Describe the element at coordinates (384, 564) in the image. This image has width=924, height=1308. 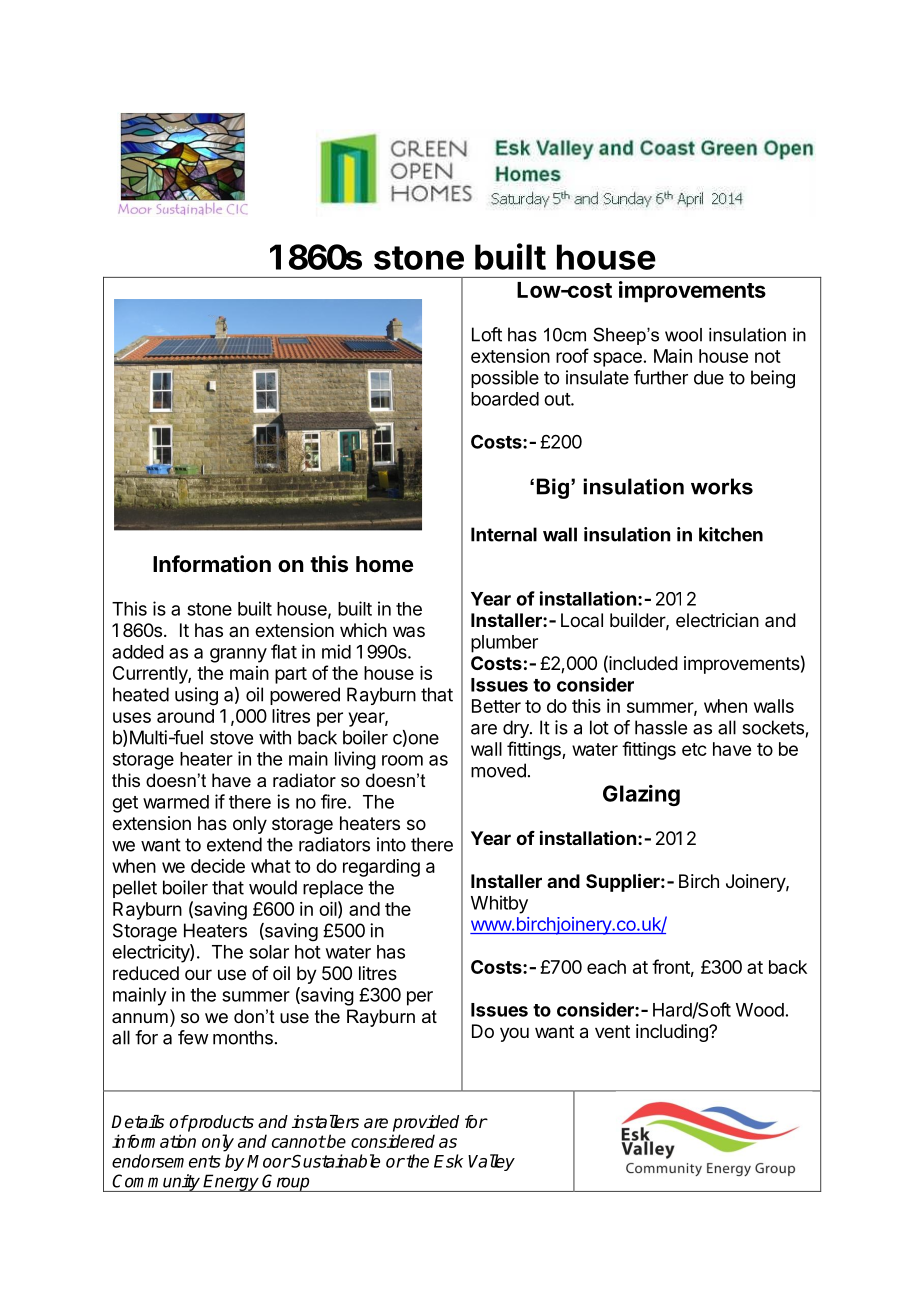
I see `home` at that location.
